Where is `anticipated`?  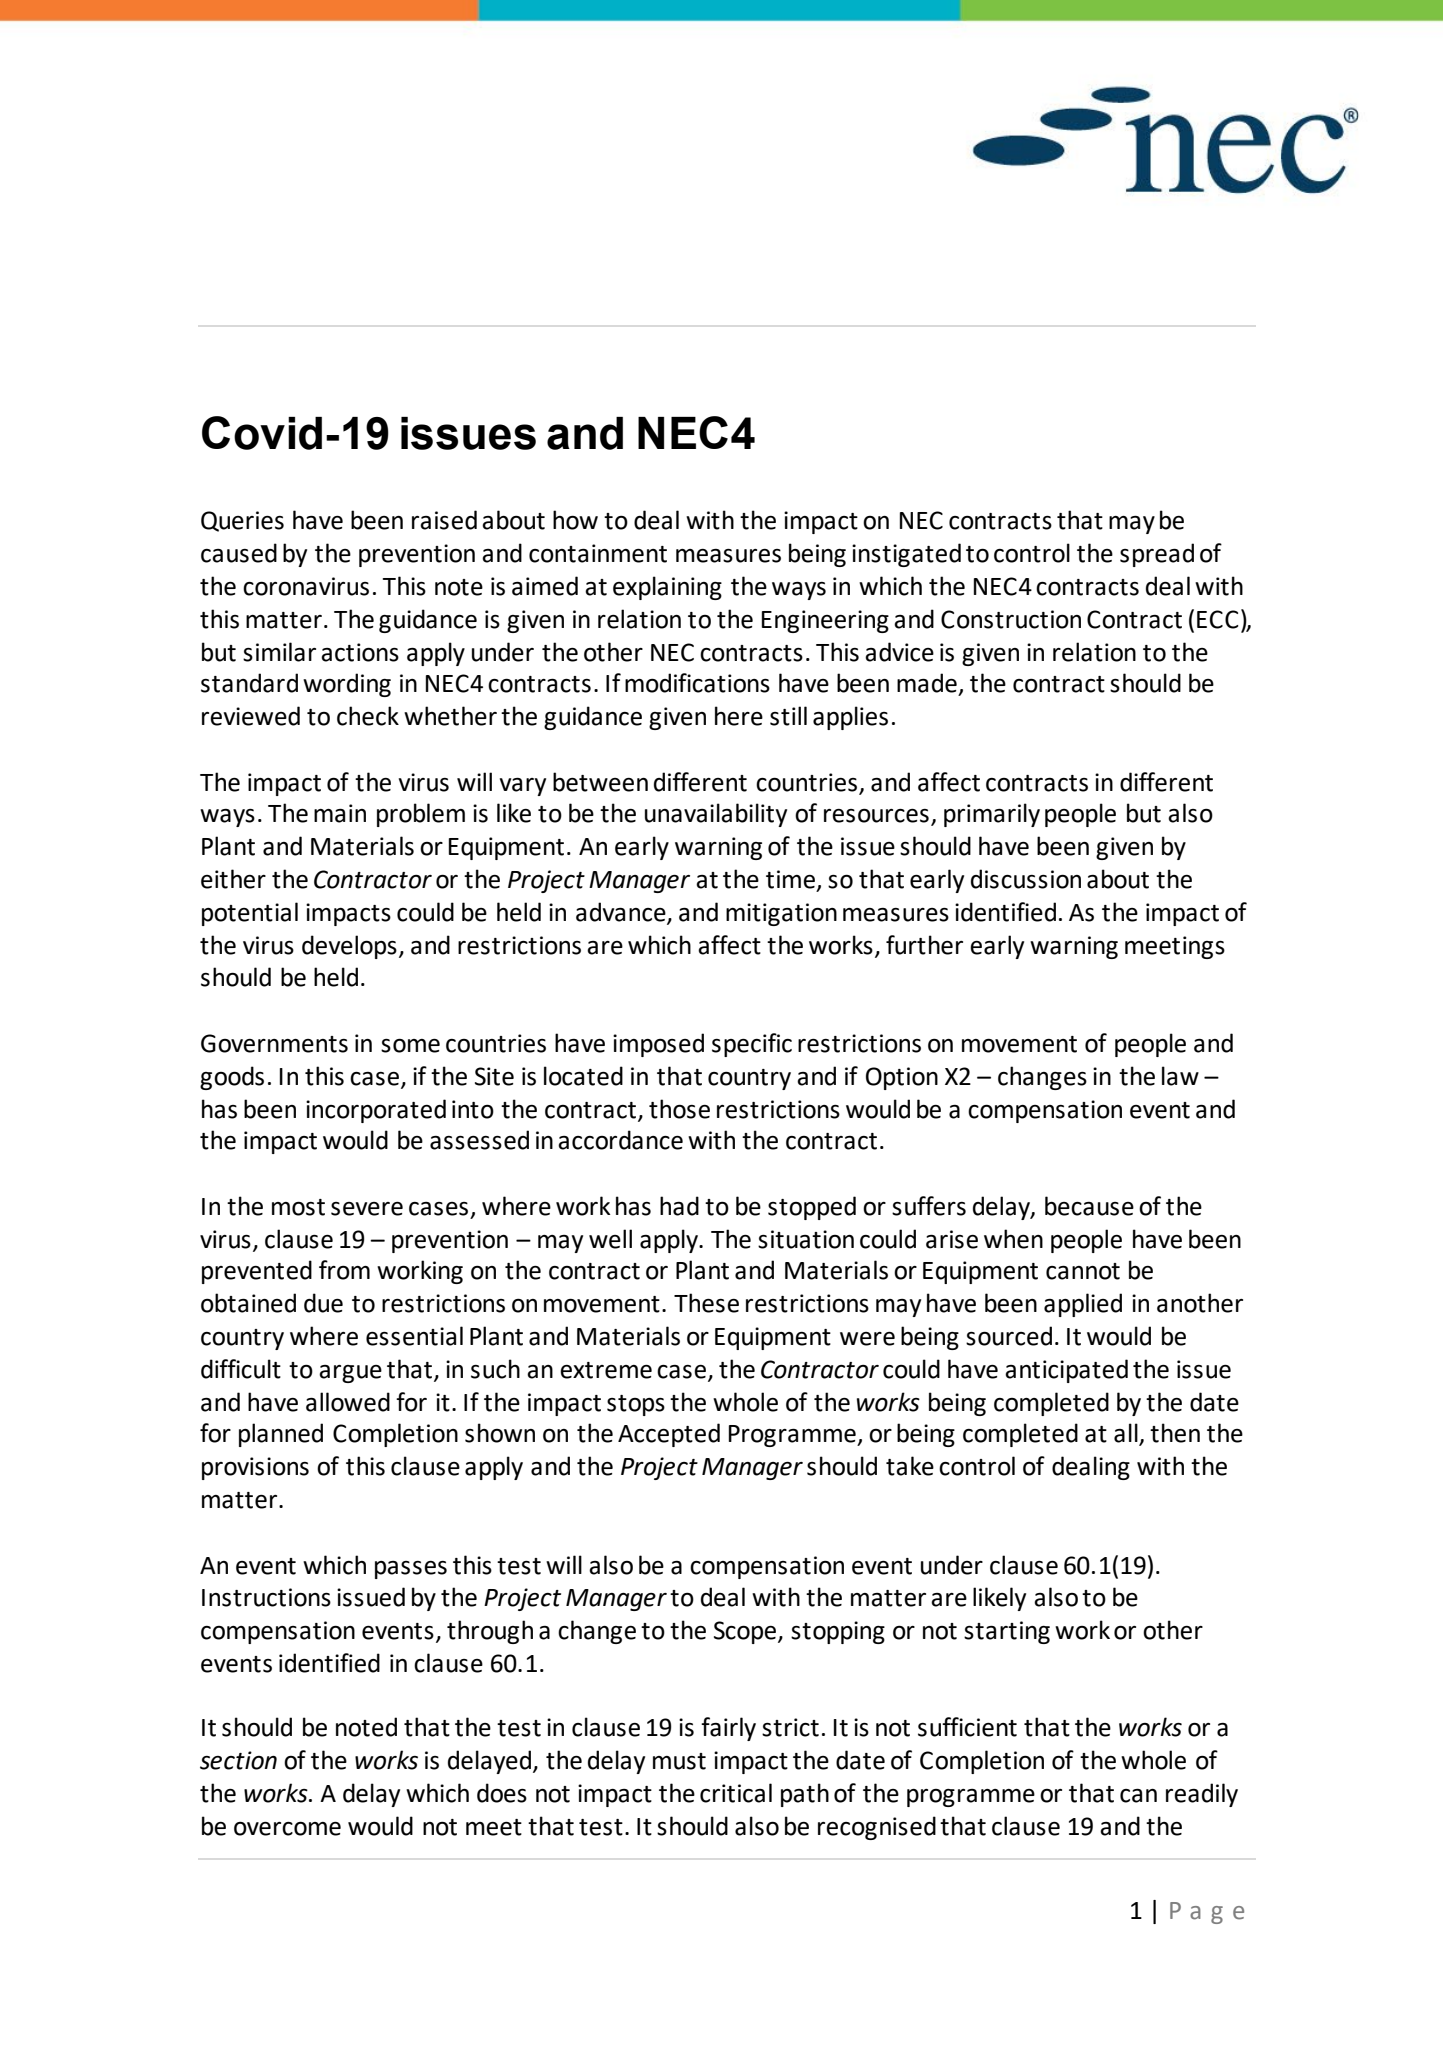 anticipated is located at coordinates (1066, 1371).
